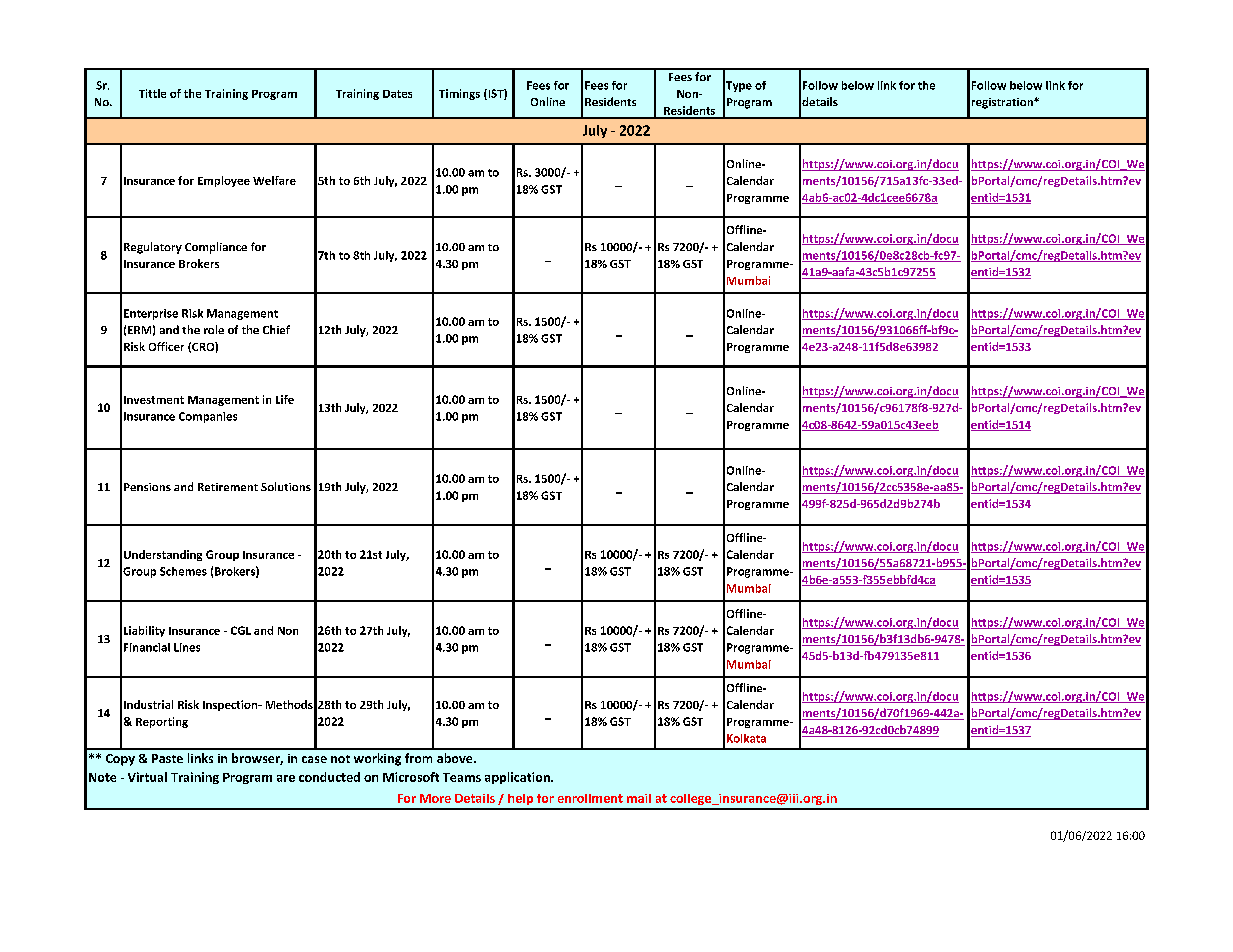  What do you see at coordinates (397, 94) in the document?
I see `Dates` at bounding box center [397, 94].
